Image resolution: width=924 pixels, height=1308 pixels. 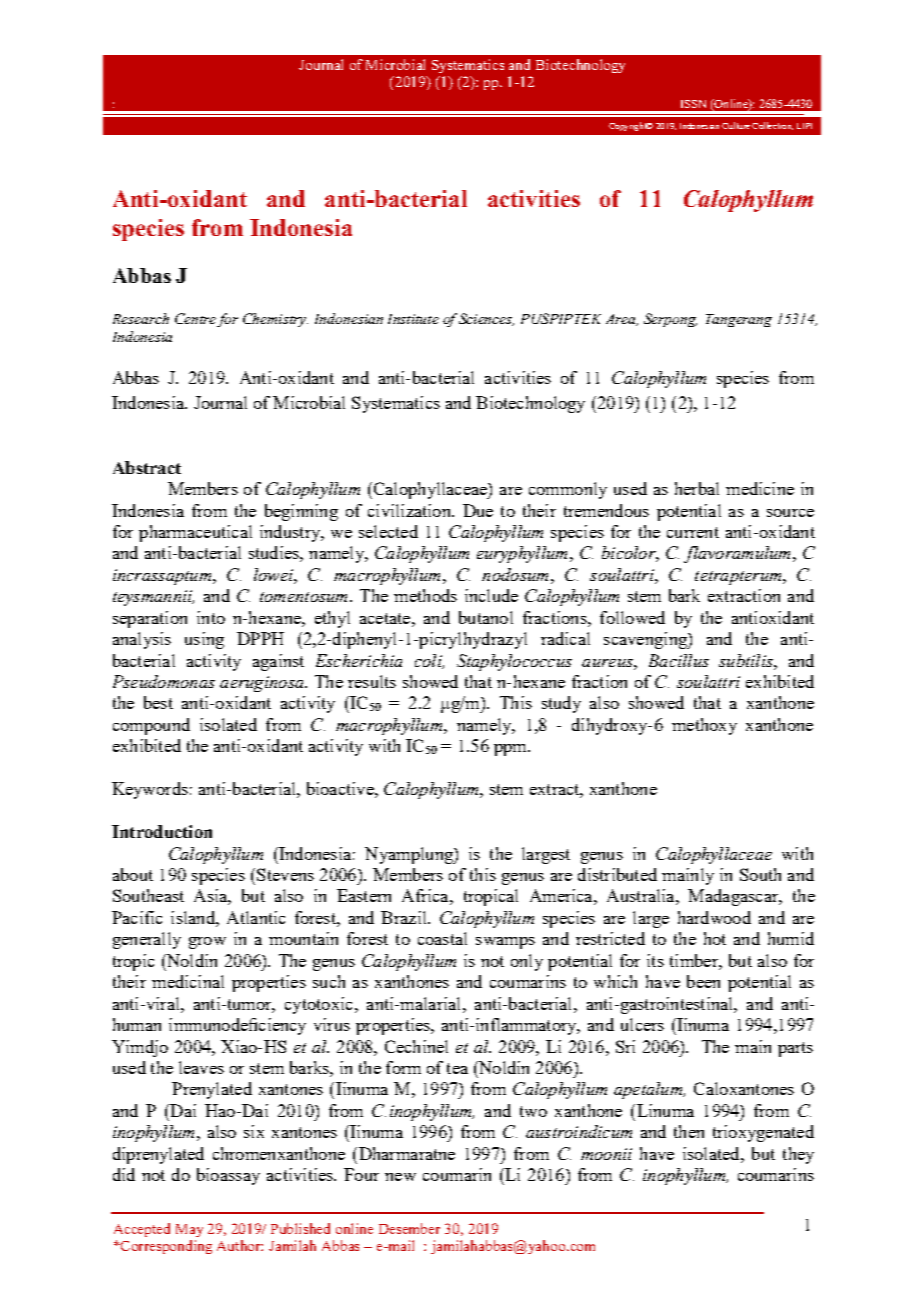 I want to click on Centre, so click(x=195, y=318).
